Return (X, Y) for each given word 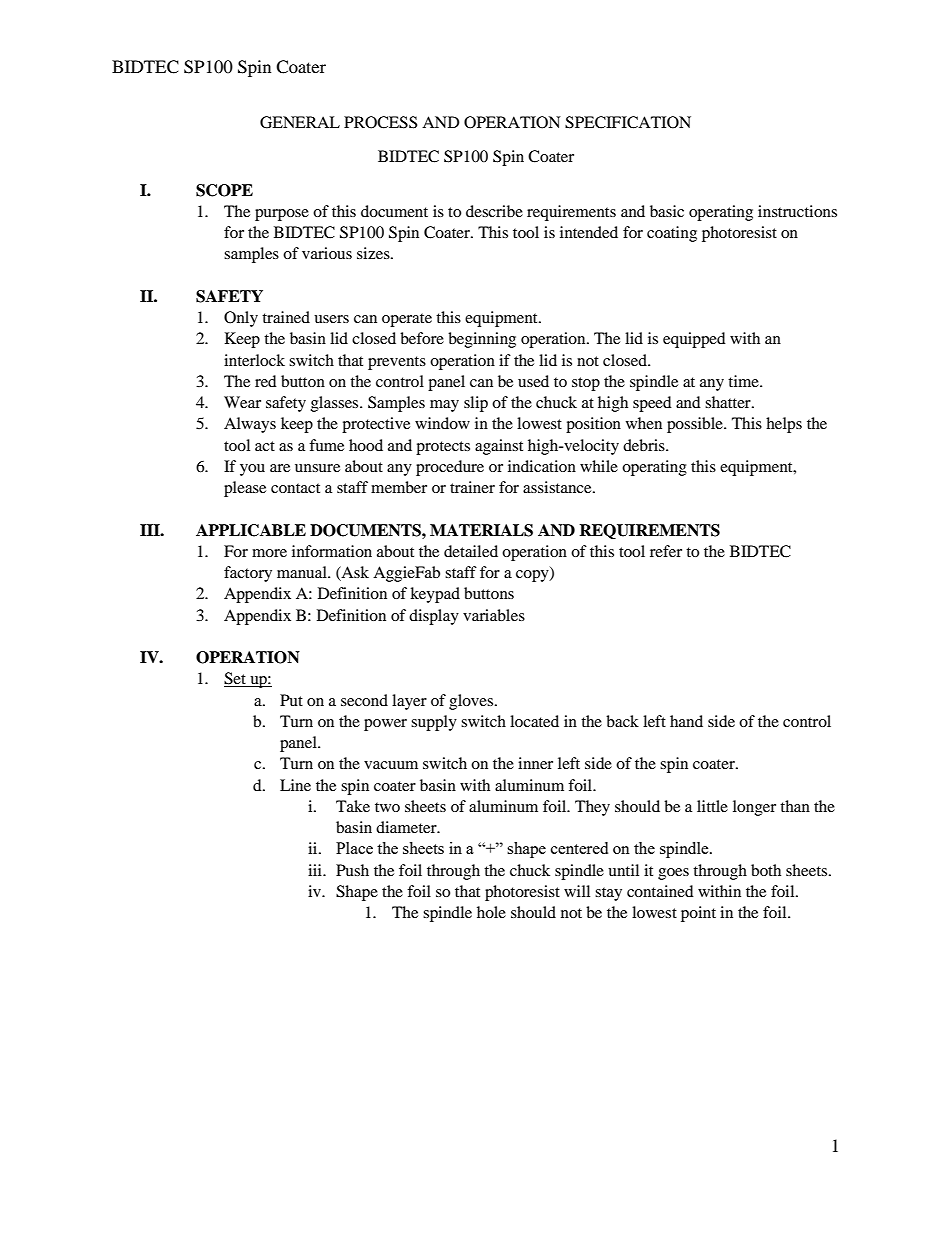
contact (295, 488)
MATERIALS (481, 530)
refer (666, 551)
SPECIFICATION (628, 122)
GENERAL (300, 122)
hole (491, 912)
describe (494, 211)
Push (352, 870)
